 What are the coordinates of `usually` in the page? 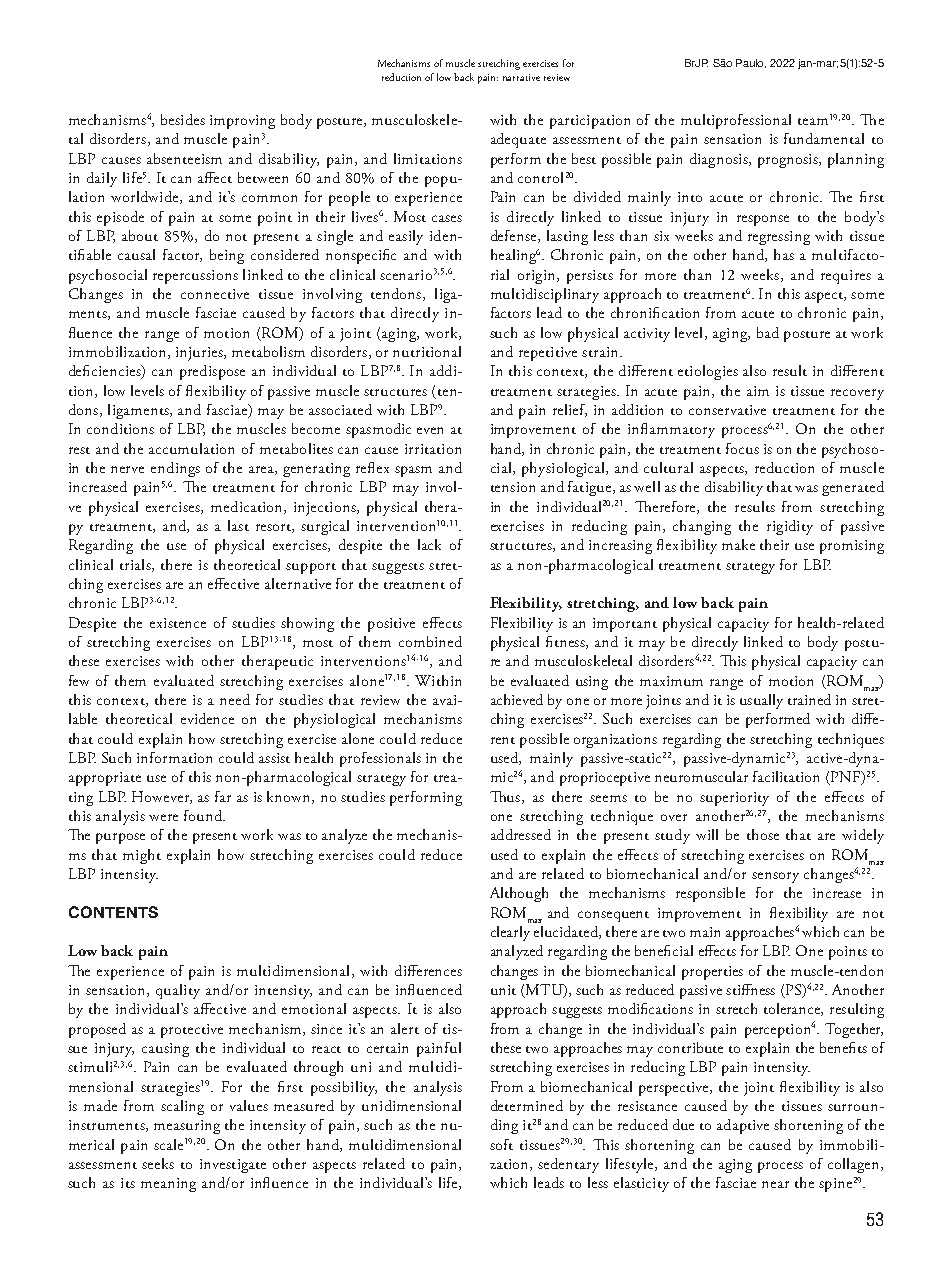 It's located at (761, 701).
